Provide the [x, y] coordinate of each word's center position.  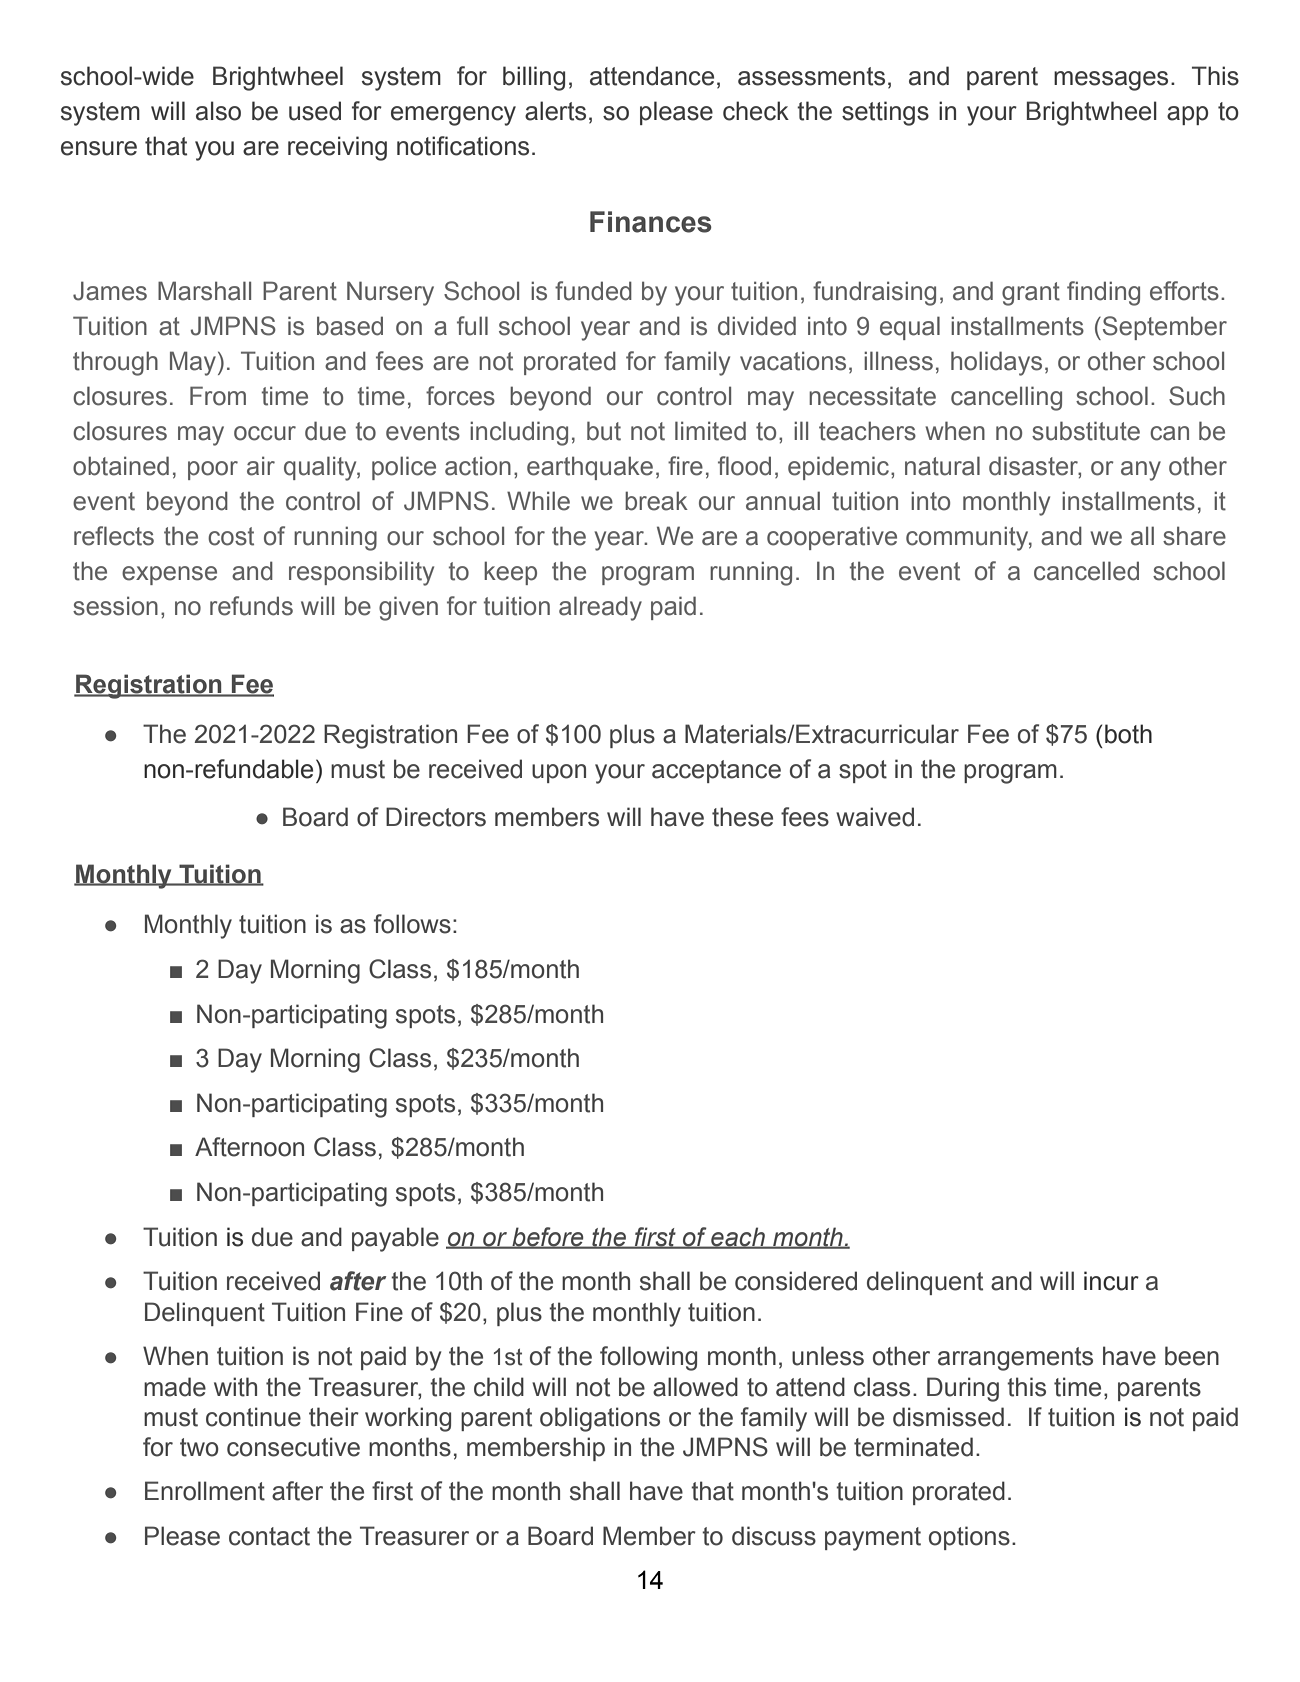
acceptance [716, 771]
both [1128, 734]
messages [1111, 81]
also [218, 111]
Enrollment [205, 1491]
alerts [555, 111]
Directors [436, 817]
